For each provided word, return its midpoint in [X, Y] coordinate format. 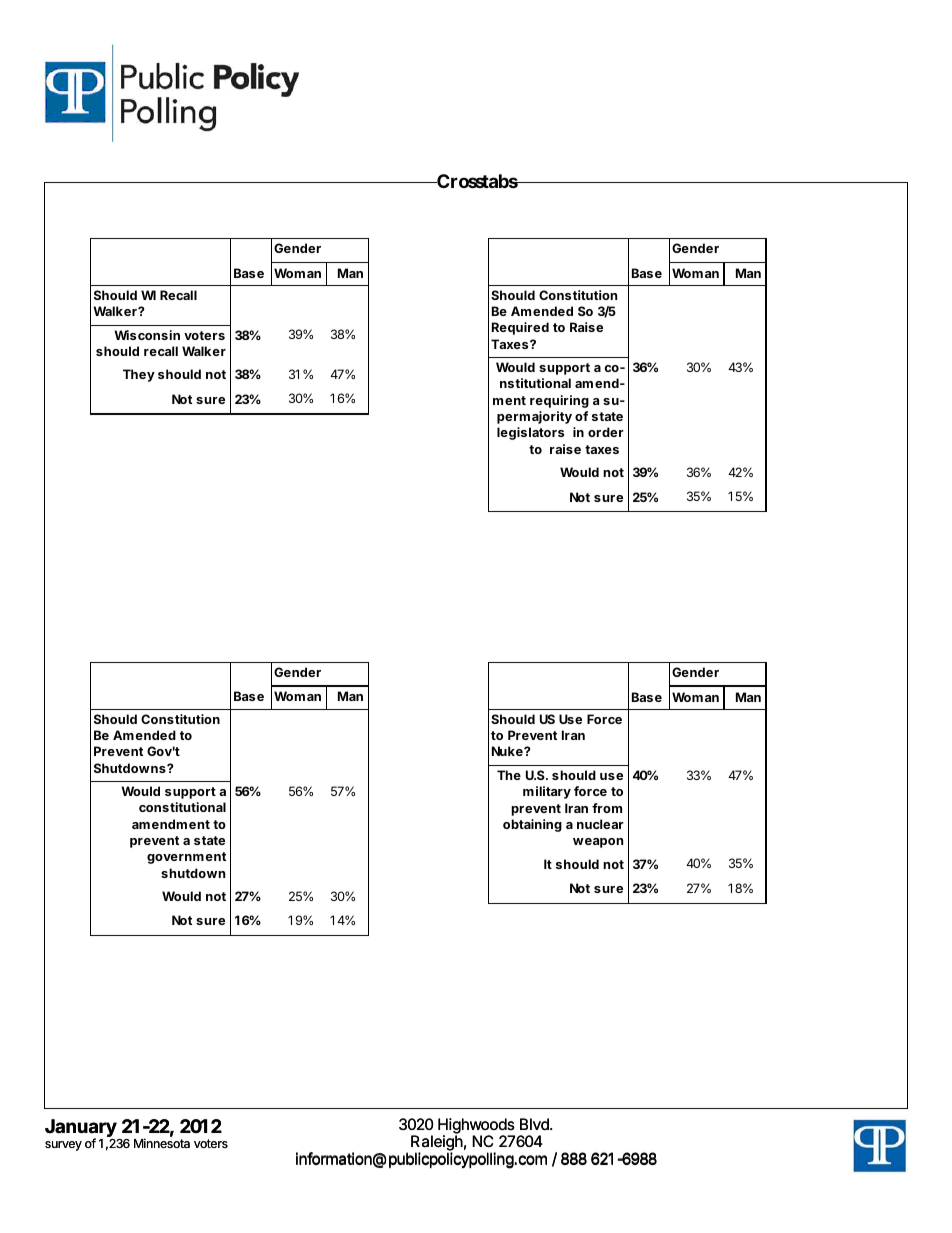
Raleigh [437, 1144]
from [607, 808]
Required [520, 328]
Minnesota [162, 1143]
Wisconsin [147, 335]
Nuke [508, 751]
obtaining [532, 825]
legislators [530, 433]
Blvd [535, 1124]
